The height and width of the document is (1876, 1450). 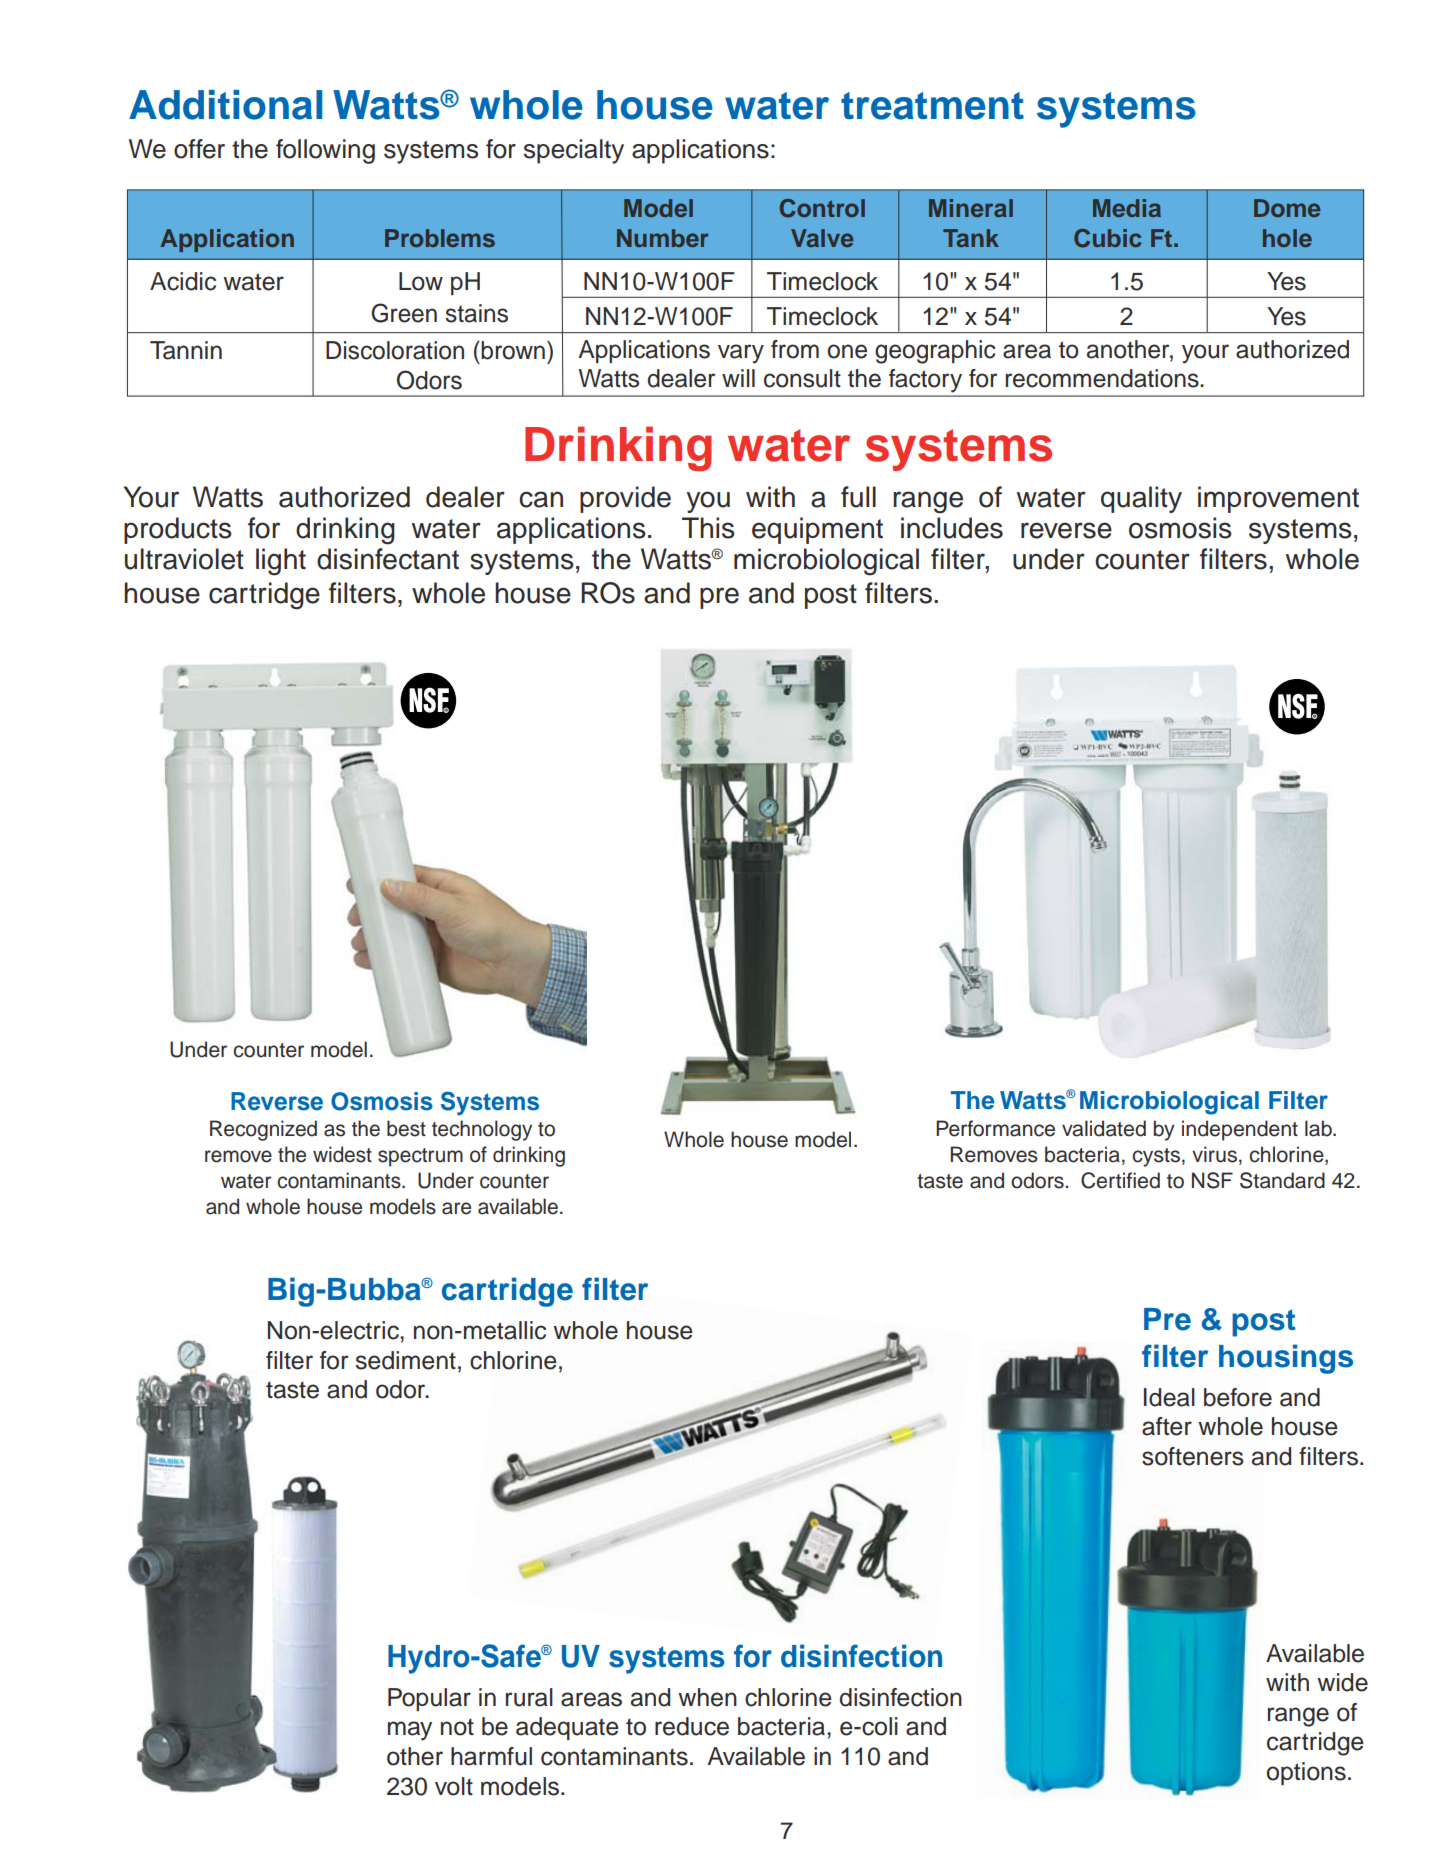 What do you see at coordinates (822, 208) in the document?
I see `Control` at bounding box center [822, 208].
